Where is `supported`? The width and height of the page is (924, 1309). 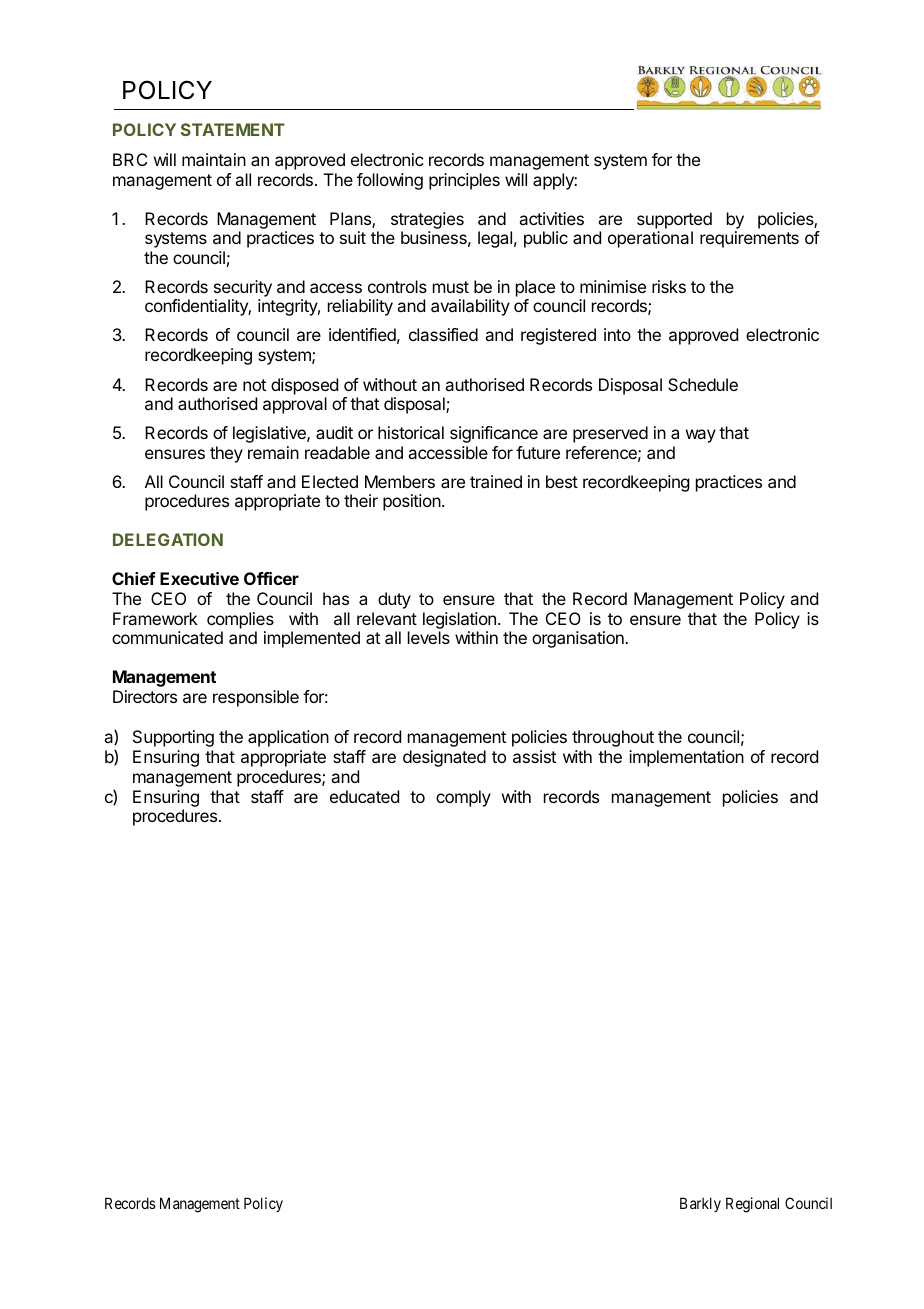 supported is located at coordinates (674, 220).
